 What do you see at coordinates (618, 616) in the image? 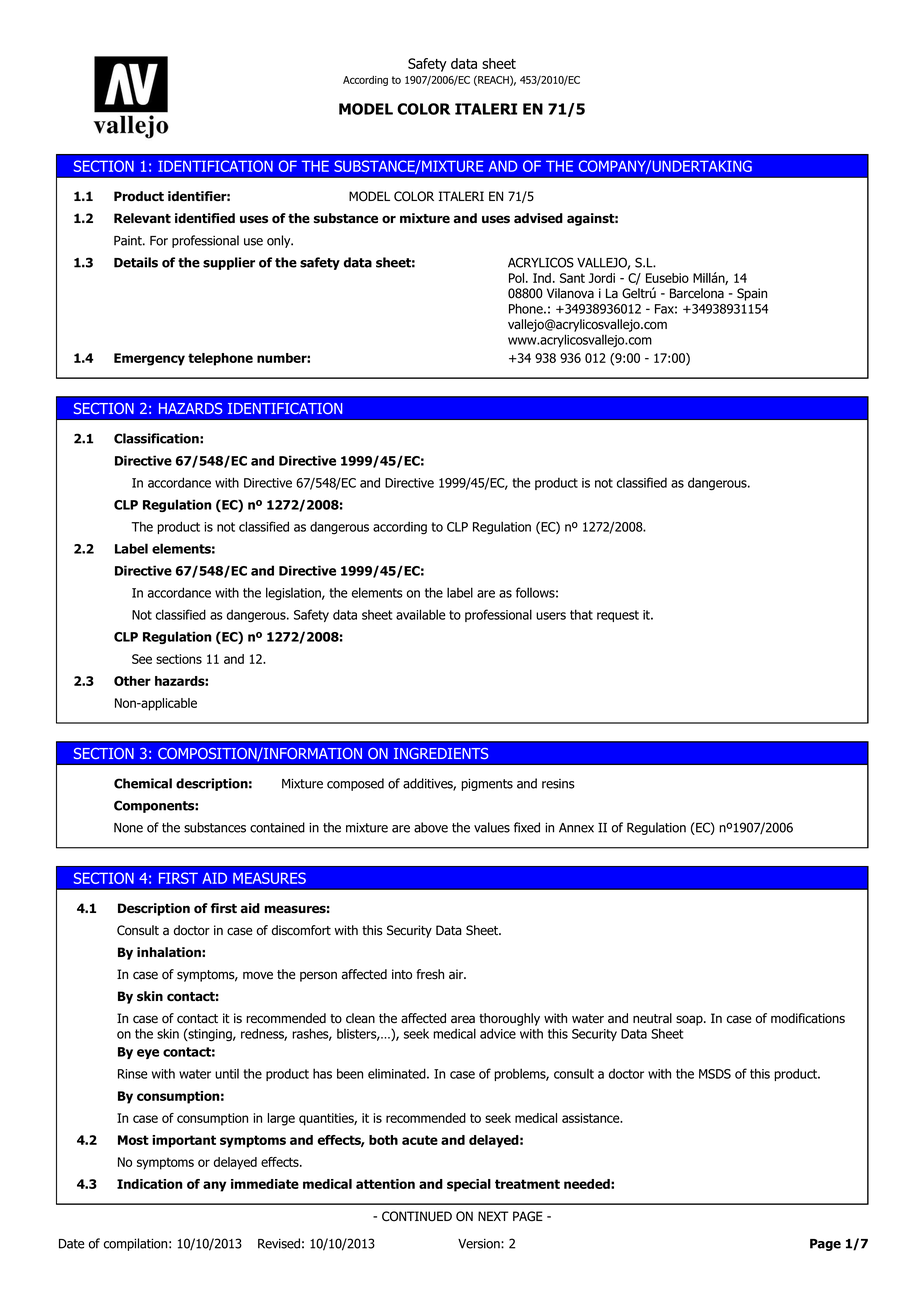
I see `request` at bounding box center [618, 616].
